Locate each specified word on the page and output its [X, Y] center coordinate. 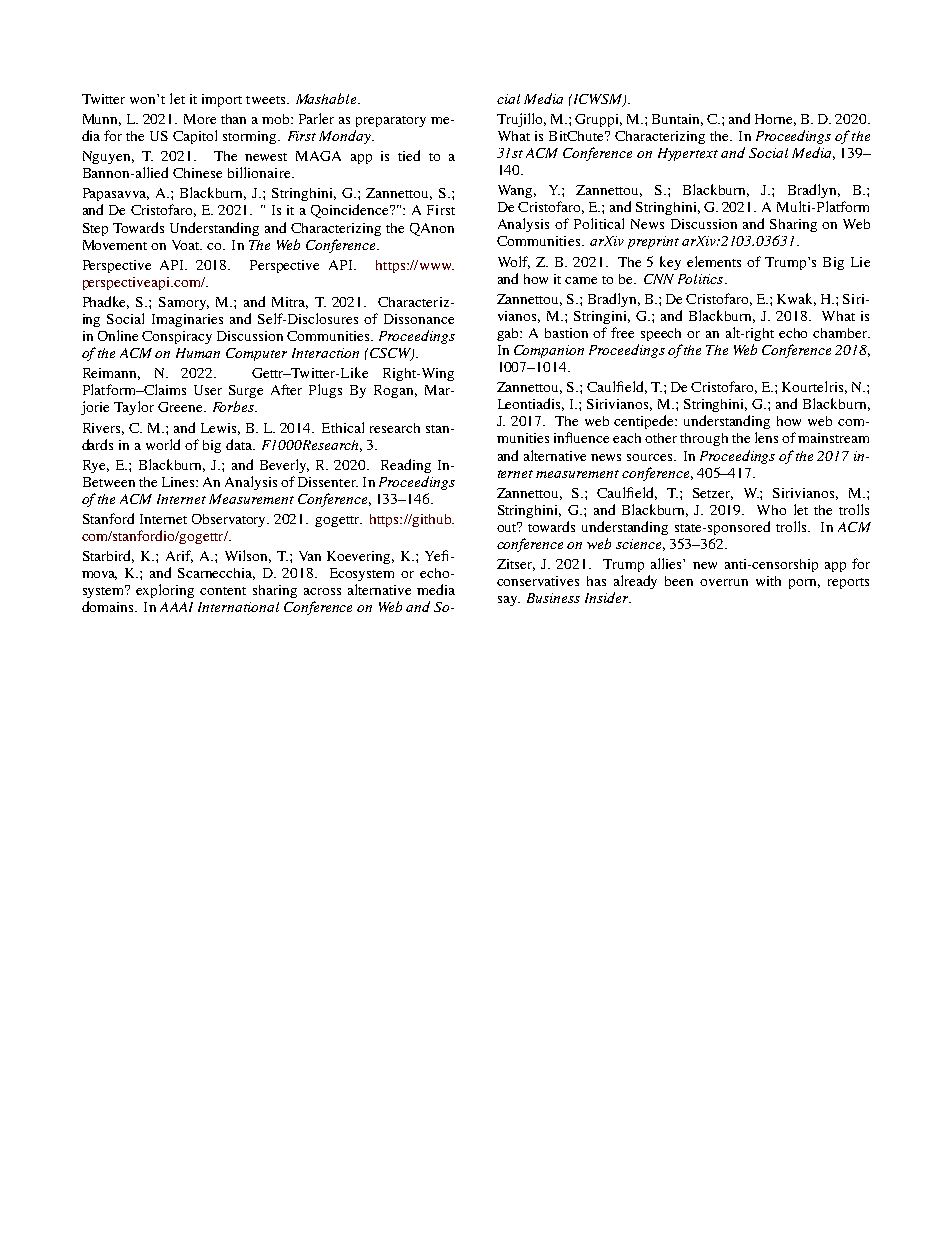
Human [198, 353]
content [223, 591]
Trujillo [521, 120]
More [200, 119]
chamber [841, 333]
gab [509, 334]
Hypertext [688, 154]
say [509, 601]
